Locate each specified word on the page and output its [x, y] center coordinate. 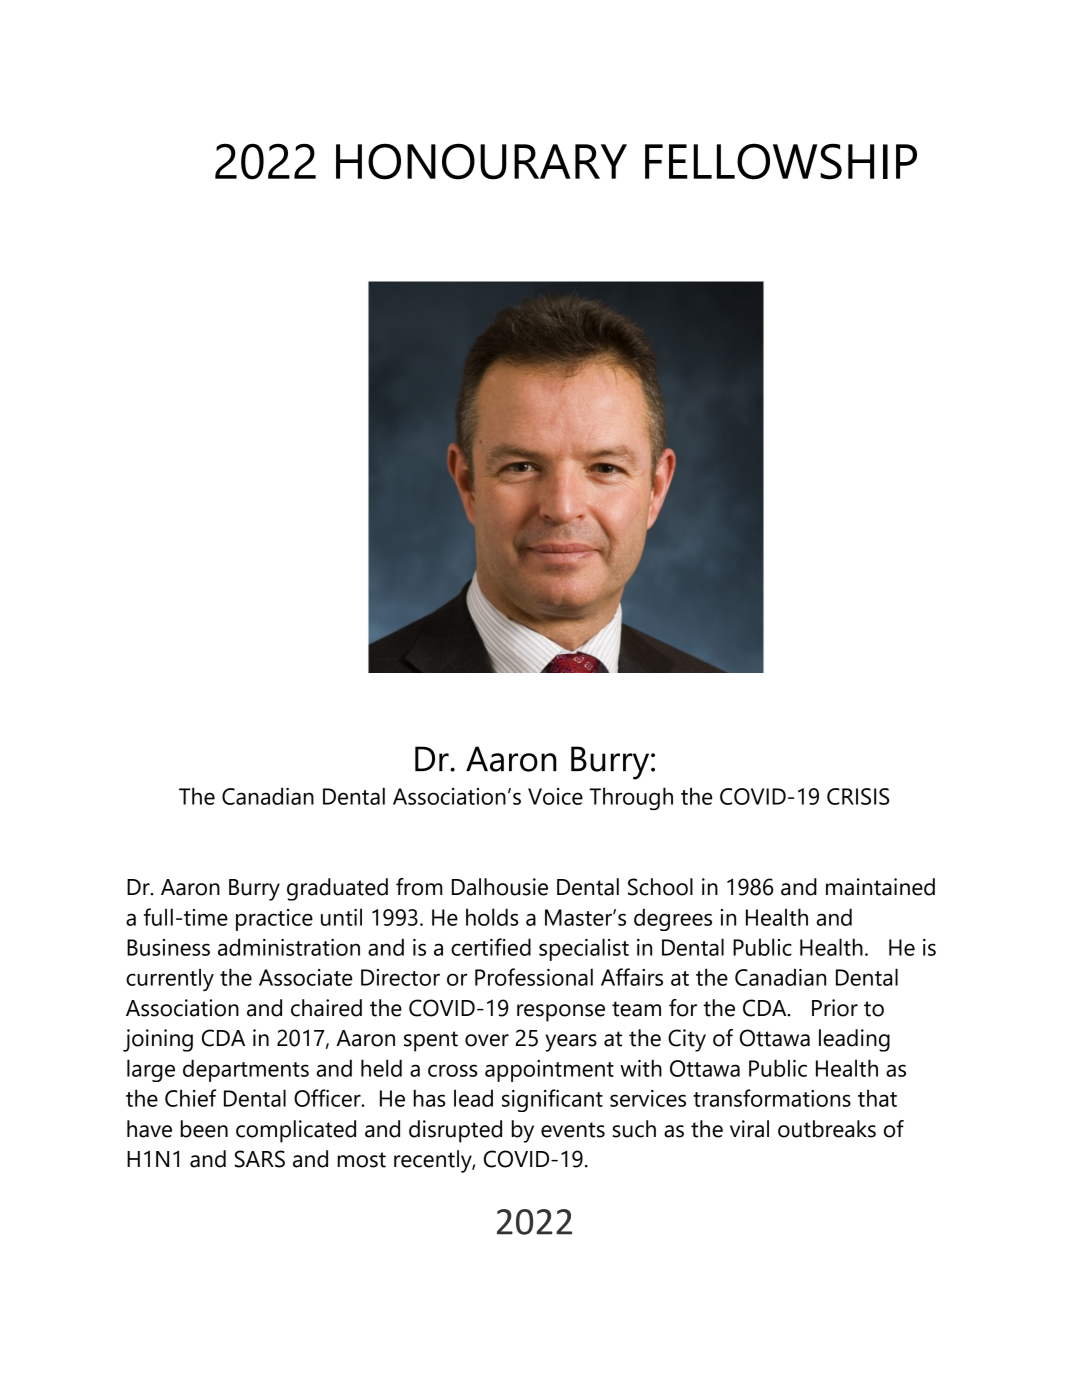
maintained [880, 887]
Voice [555, 796]
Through [631, 798]
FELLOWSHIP [781, 161]
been [204, 1129]
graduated [337, 889]
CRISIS [858, 796]
